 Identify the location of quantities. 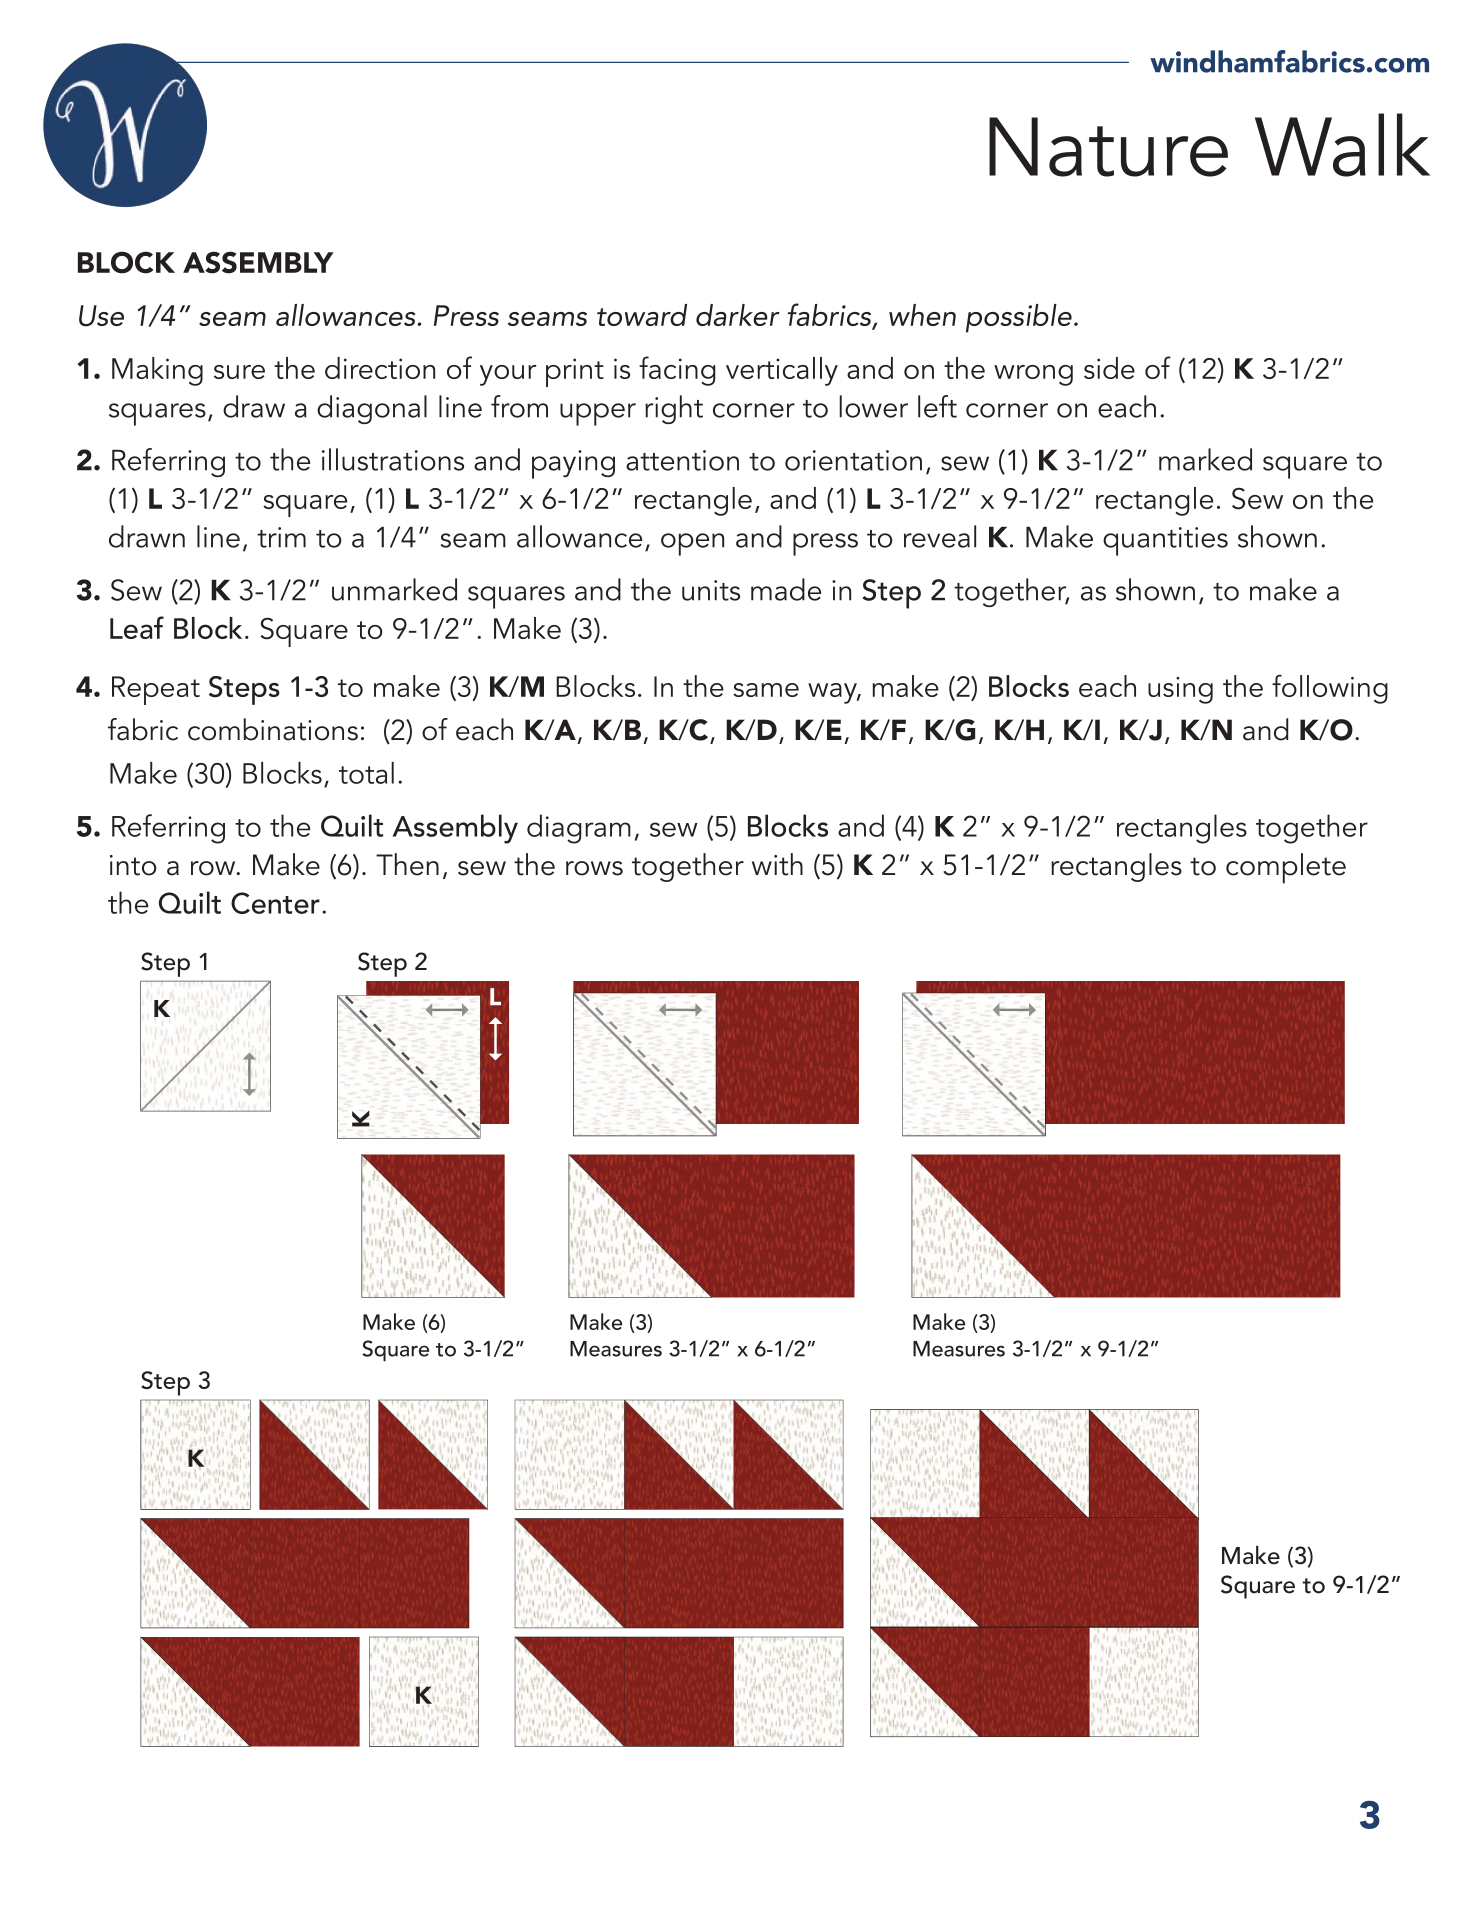
(1165, 541).
